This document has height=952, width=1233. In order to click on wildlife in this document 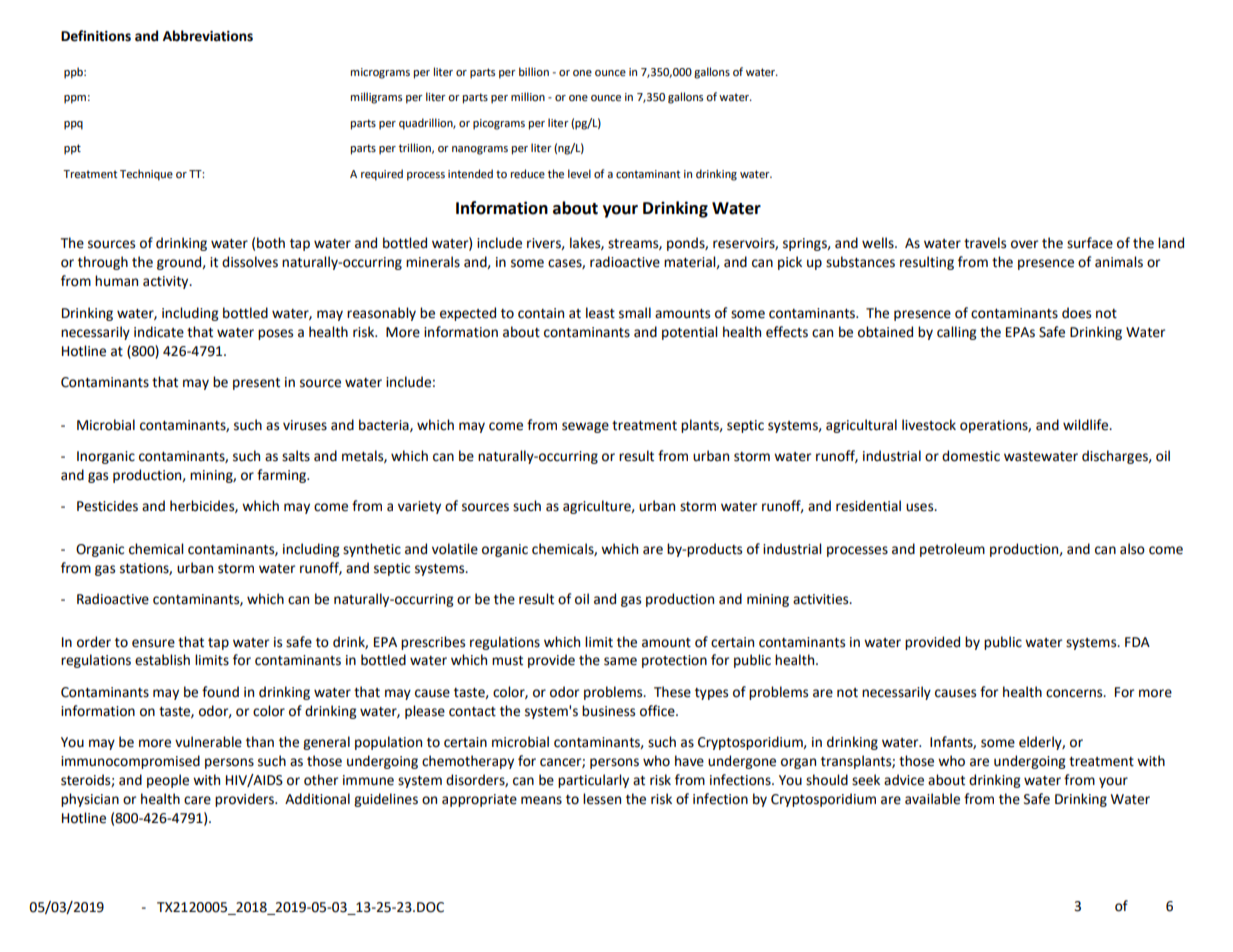, I will do `click(1087, 425)`.
